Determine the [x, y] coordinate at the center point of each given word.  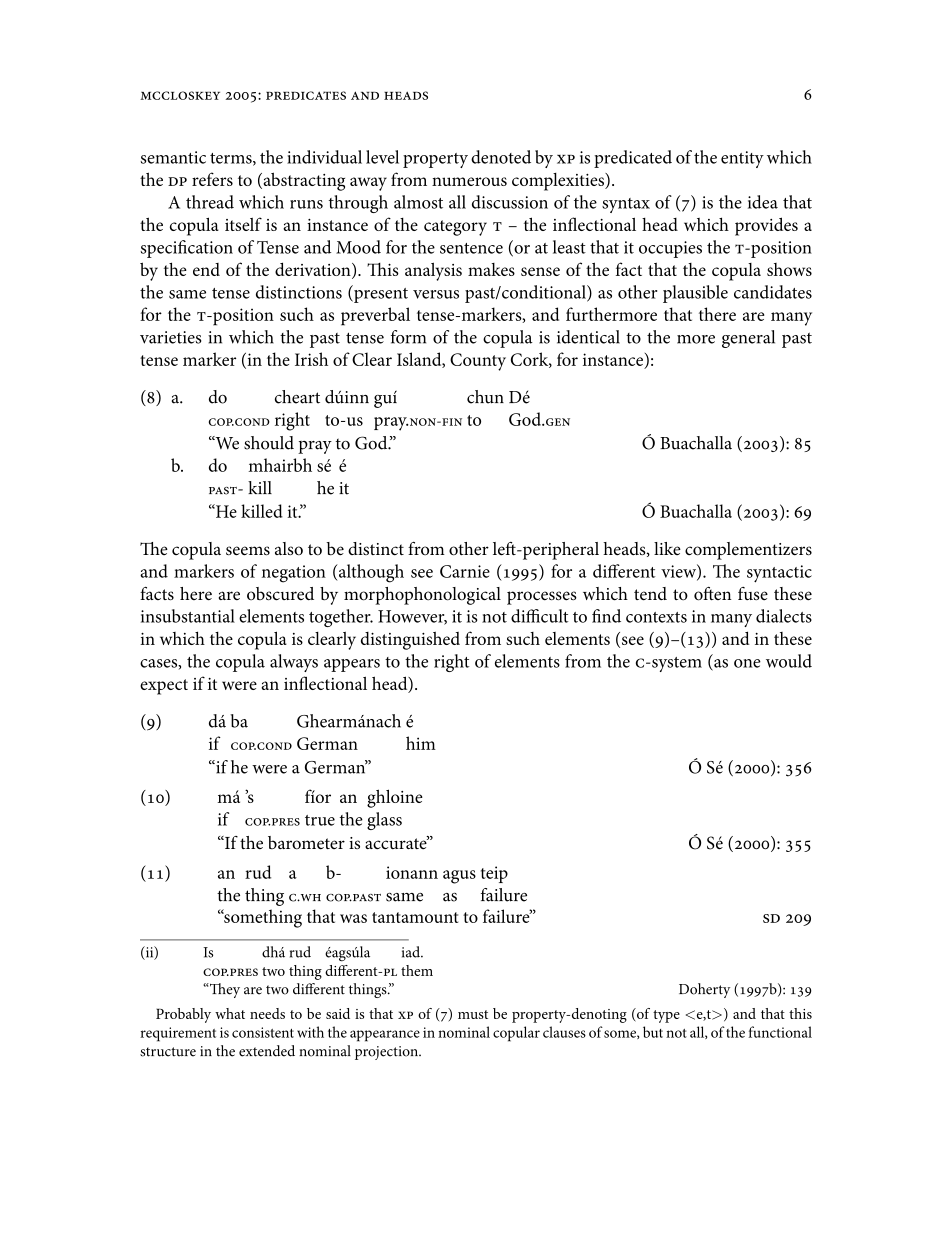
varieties [170, 337]
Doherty [704, 990]
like [667, 548]
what [230, 1013]
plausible [695, 294]
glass [384, 821]
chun [485, 397]
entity [742, 159]
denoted [501, 157]
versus [436, 294]
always [294, 663]
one [747, 663]
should [269, 443]
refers [212, 179]
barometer [306, 843]
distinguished [410, 640]
